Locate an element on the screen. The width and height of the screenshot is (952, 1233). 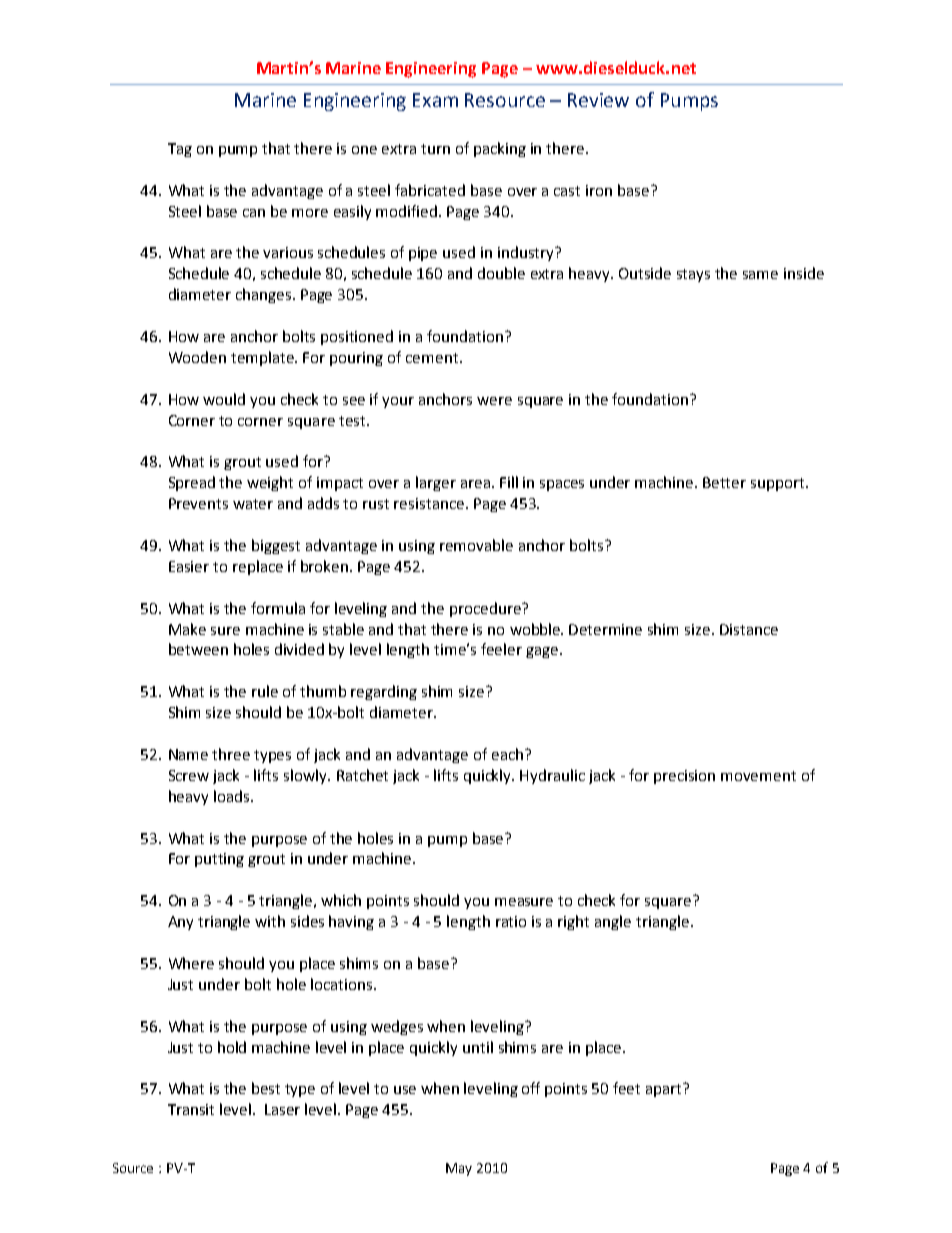
Review is located at coordinates (598, 100).
